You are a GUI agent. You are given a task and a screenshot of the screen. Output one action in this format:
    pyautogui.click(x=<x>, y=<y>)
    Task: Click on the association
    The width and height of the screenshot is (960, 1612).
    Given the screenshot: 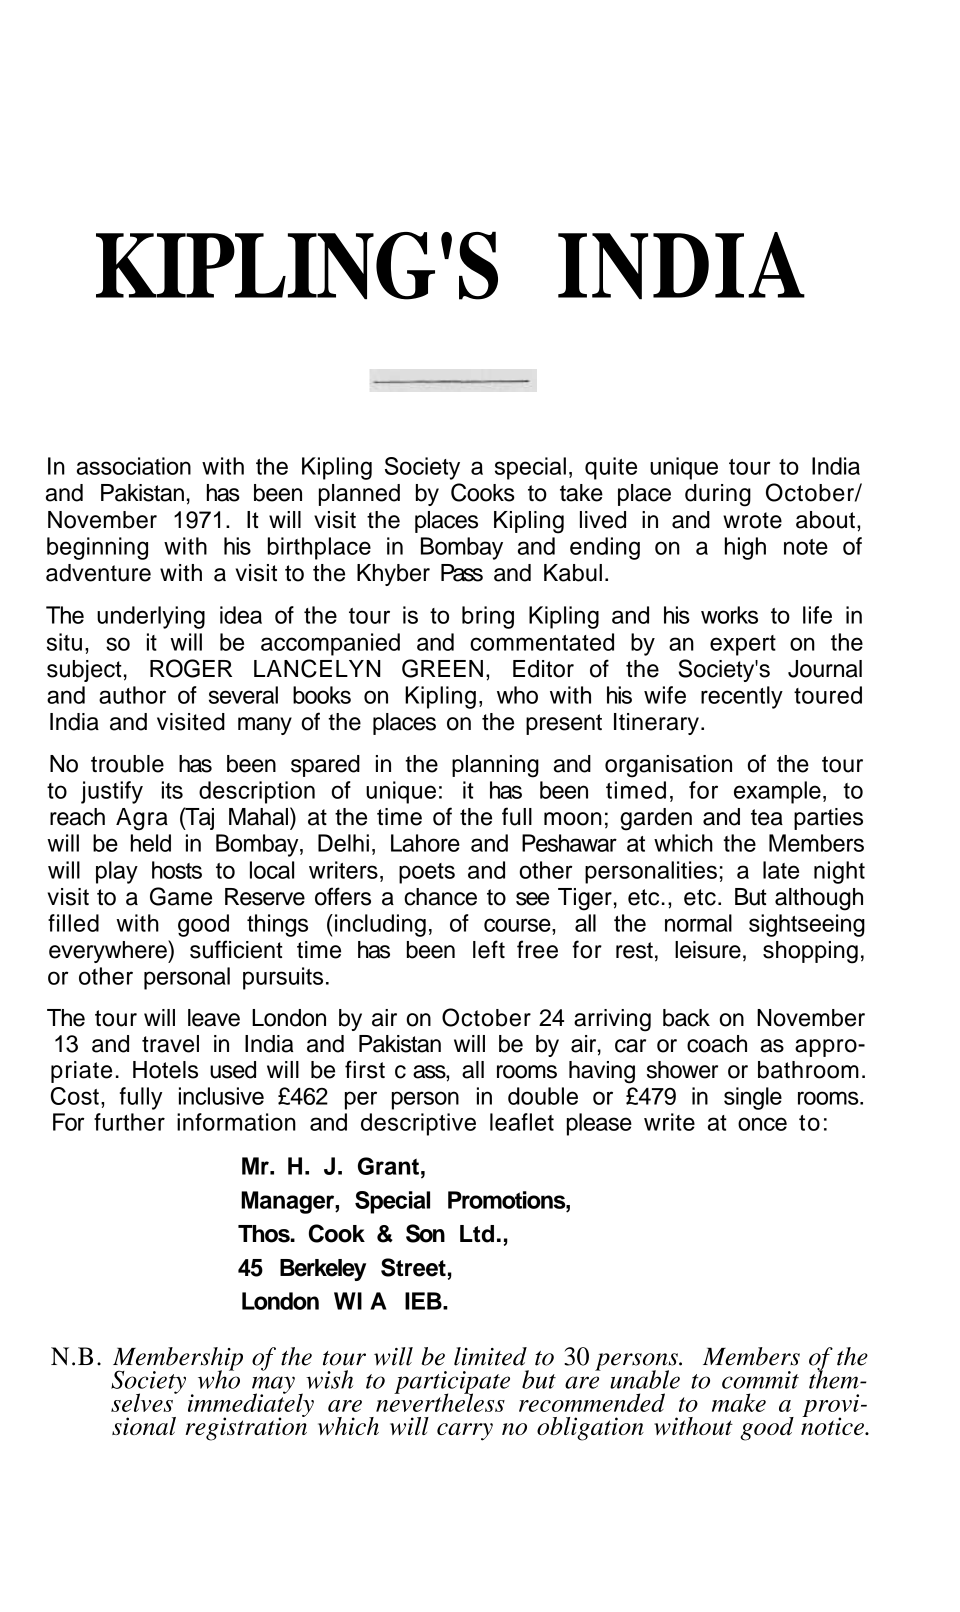 What is the action you would take?
    pyautogui.click(x=134, y=466)
